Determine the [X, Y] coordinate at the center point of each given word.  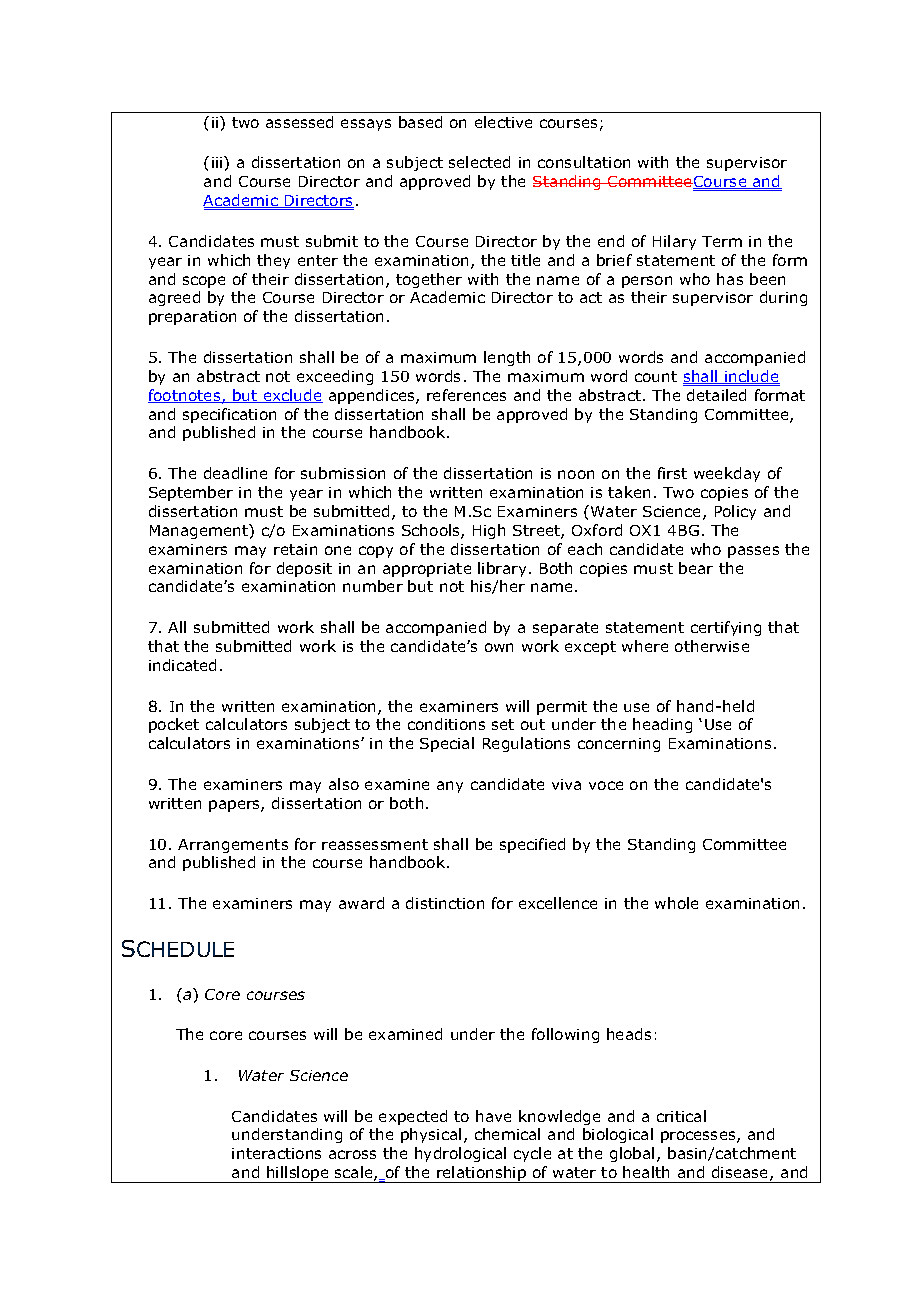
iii [218, 162]
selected [479, 162]
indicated [182, 665]
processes [699, 1137]
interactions [276, 1153]
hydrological [460, 1154]
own [499, 647]
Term [722, 241]
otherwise [712, 646]
